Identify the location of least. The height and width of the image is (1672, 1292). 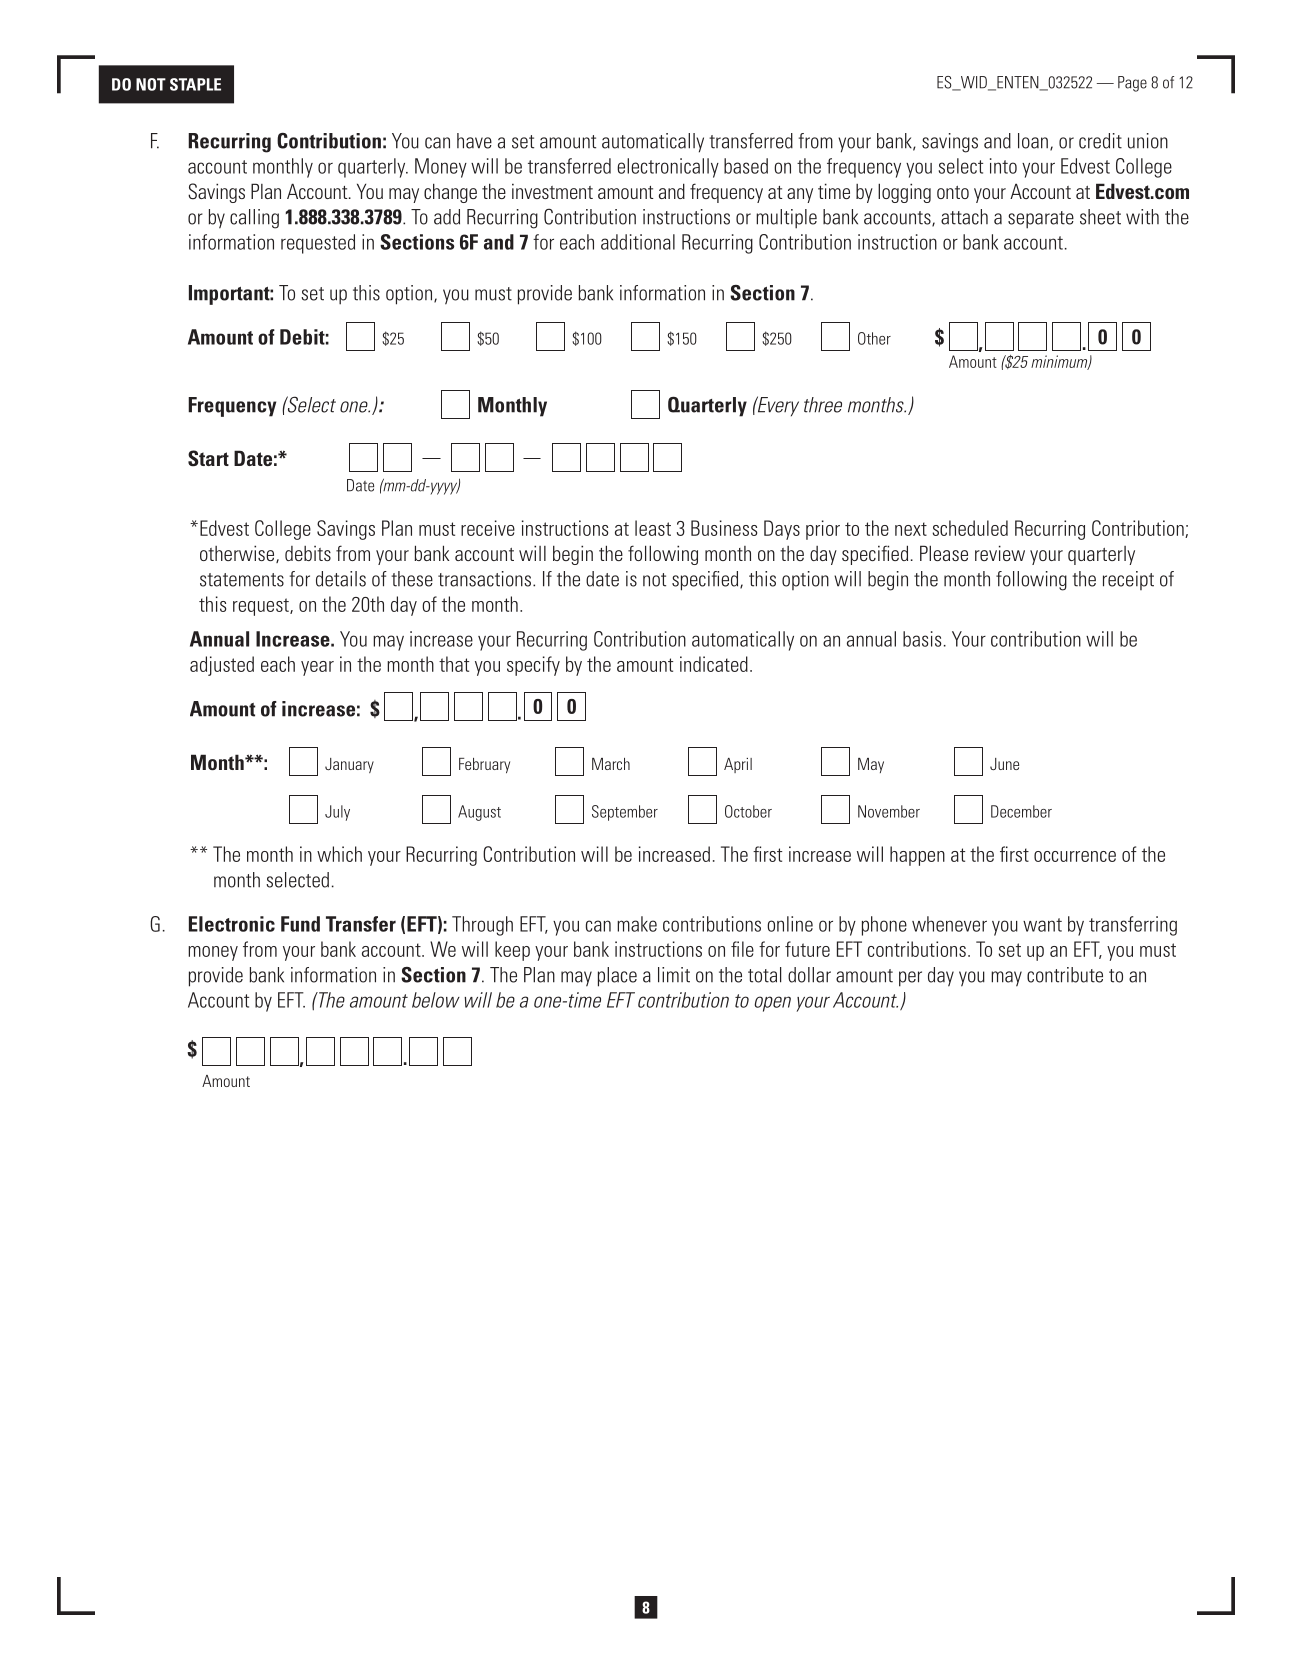
(653, 528).
